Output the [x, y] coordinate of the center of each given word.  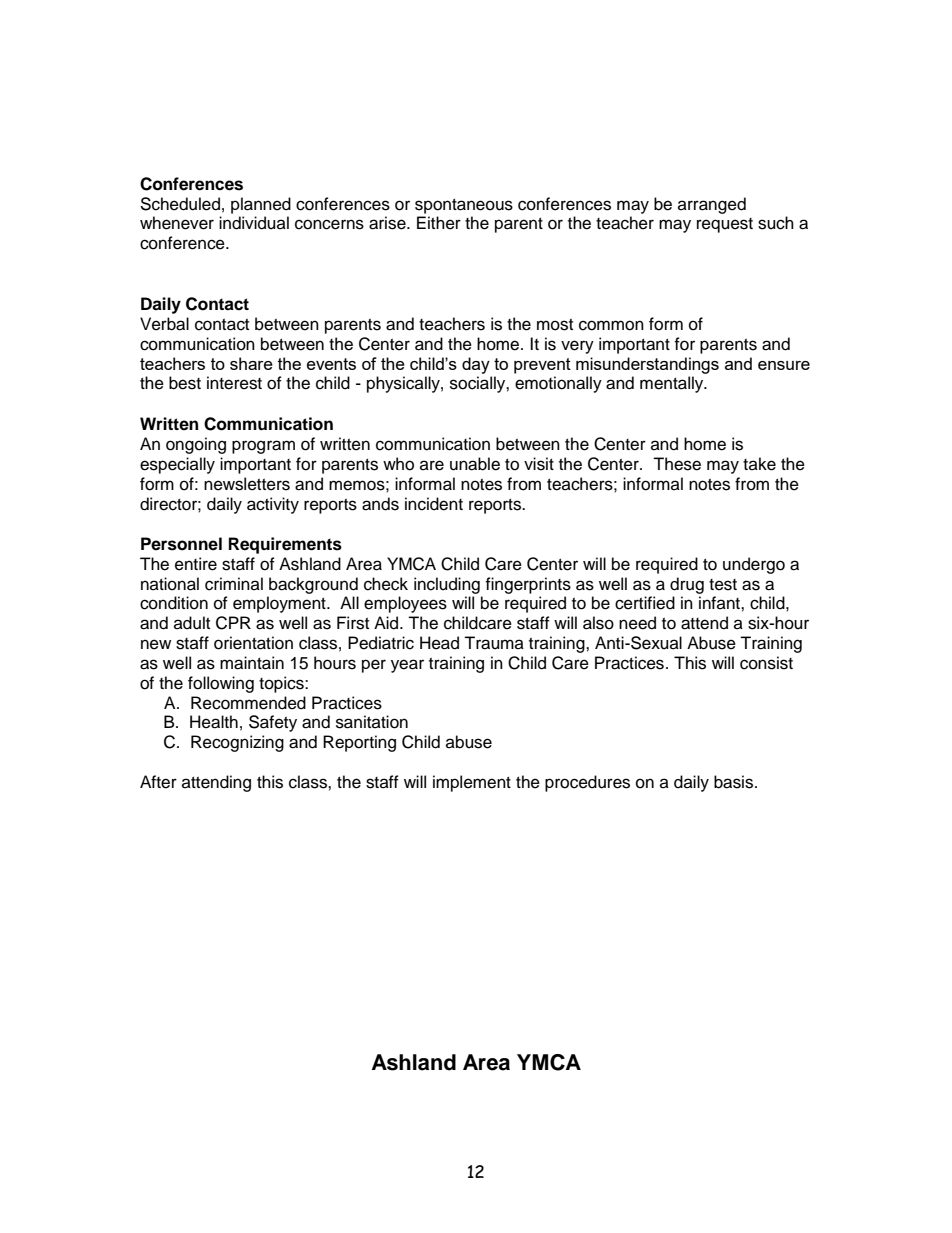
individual [254, 223]
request [725, 225]
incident [434, 504]
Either [439, 223]
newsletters [247, 484]
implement [472, 783]
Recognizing [237, 743]
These [677, 464]
